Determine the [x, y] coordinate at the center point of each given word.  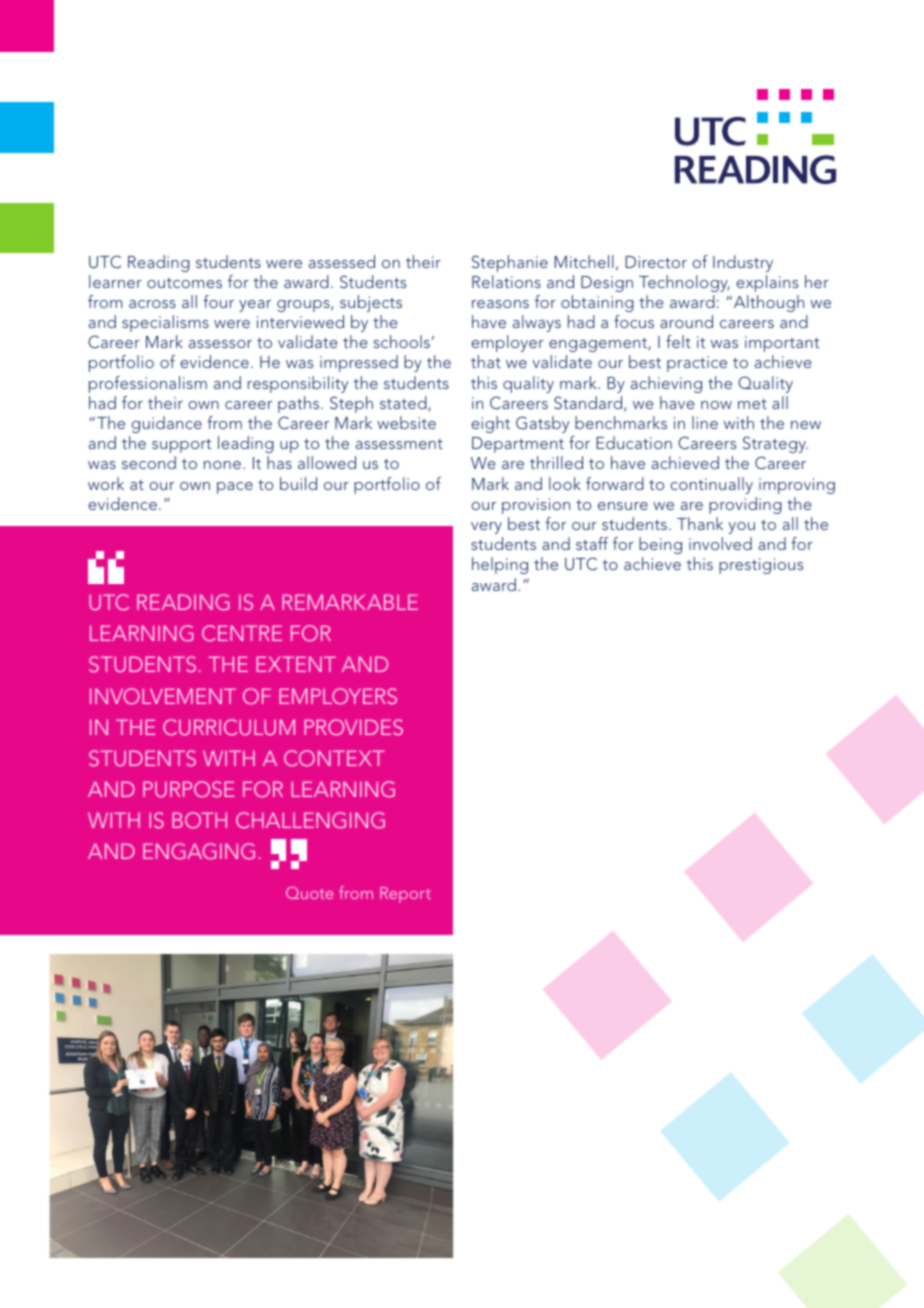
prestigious [761, 566]
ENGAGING [199, 851]
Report [405, 895]
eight [490, 424]
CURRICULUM [229, 727]
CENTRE [242, 633]
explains [767, 283]
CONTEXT [334, 758]
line [705, 422]
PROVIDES [353, 727]
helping [500, 565]
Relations [506, 281]
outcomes [184, 283]
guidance [167, 424]
